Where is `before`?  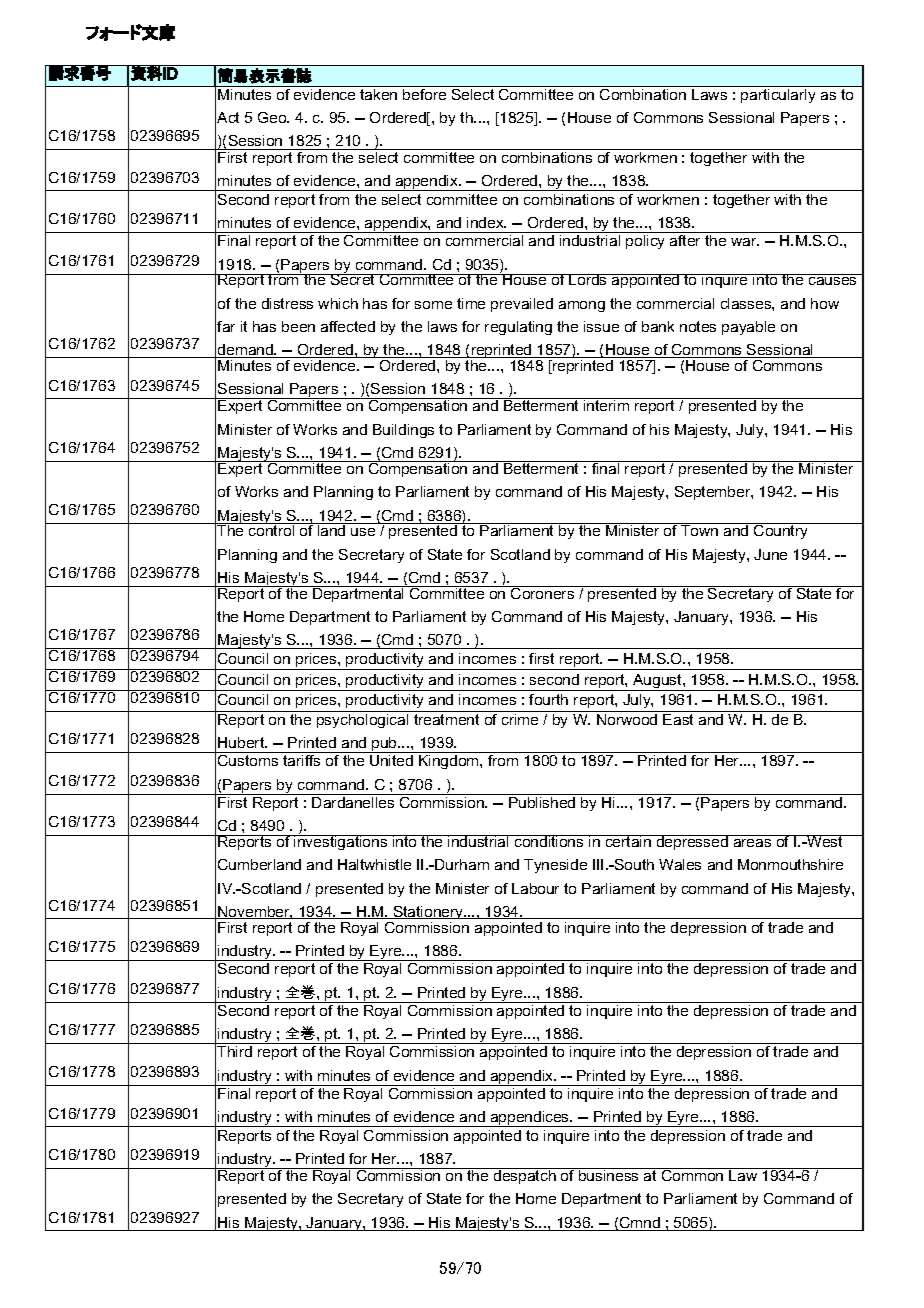
before is located at coordinates (425, 93).
